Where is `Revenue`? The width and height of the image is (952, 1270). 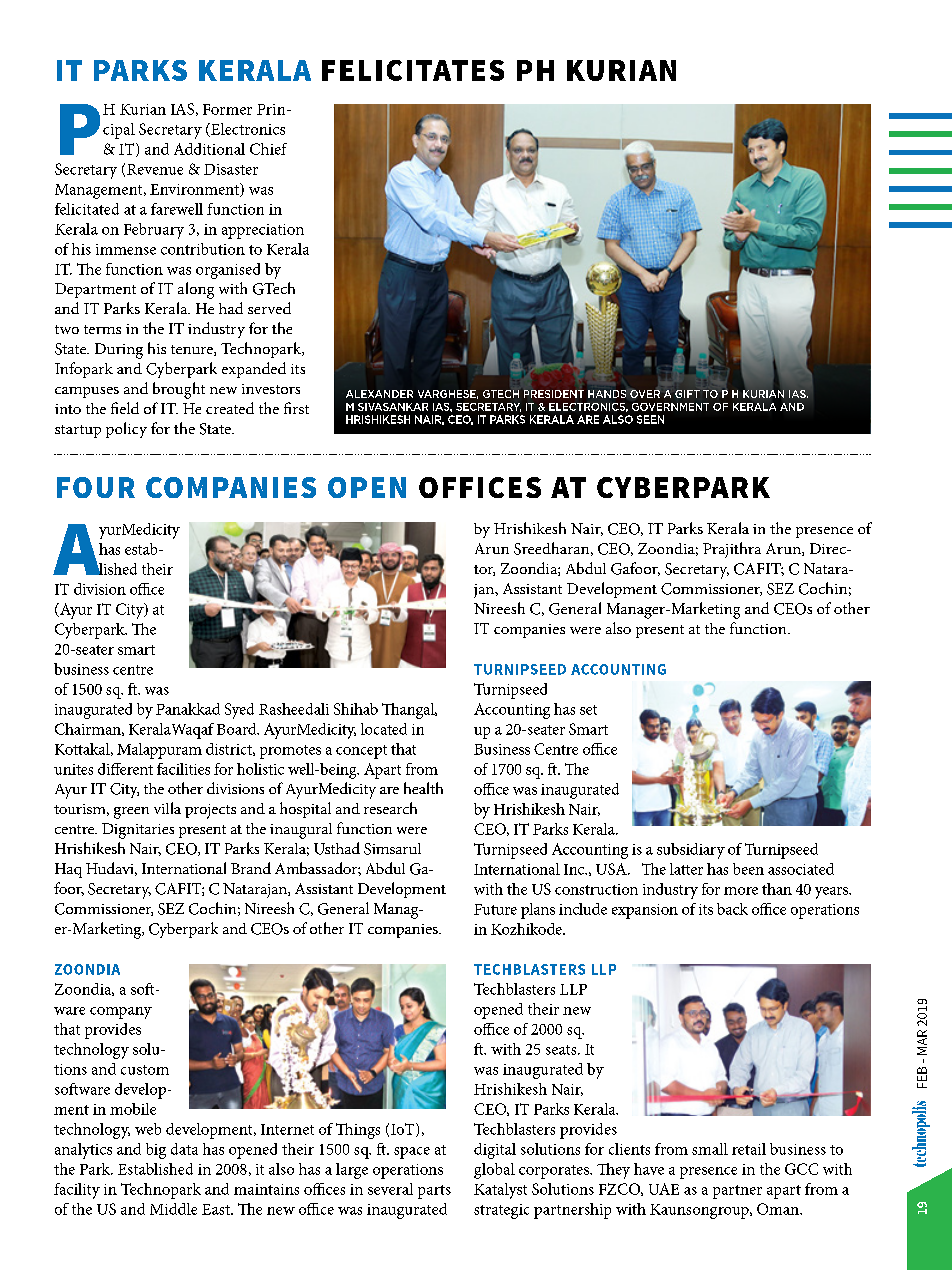
Revenue is located at coordinates (155, 169).
